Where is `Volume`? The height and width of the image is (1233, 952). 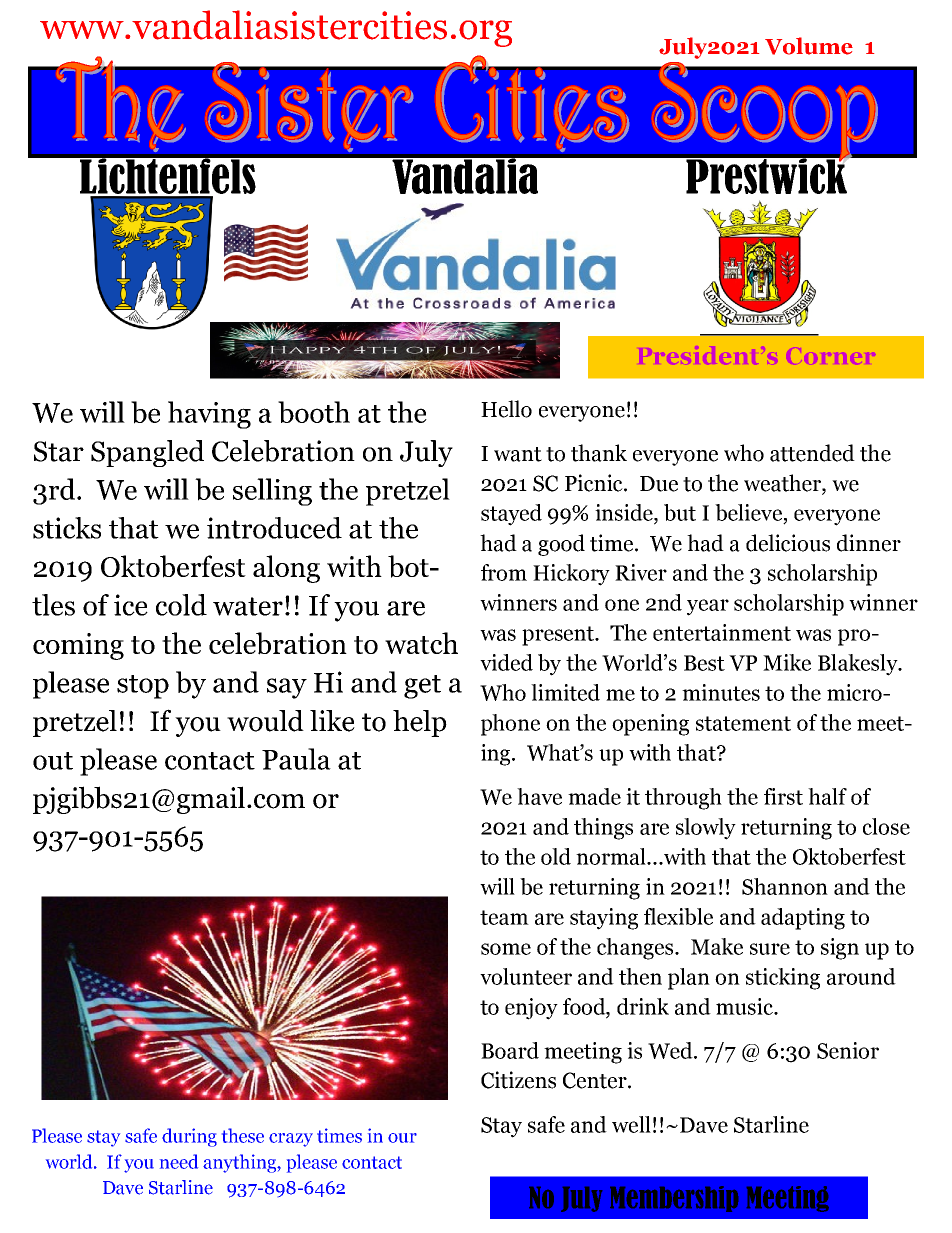 Volume is located at coordinates (809, 46).
